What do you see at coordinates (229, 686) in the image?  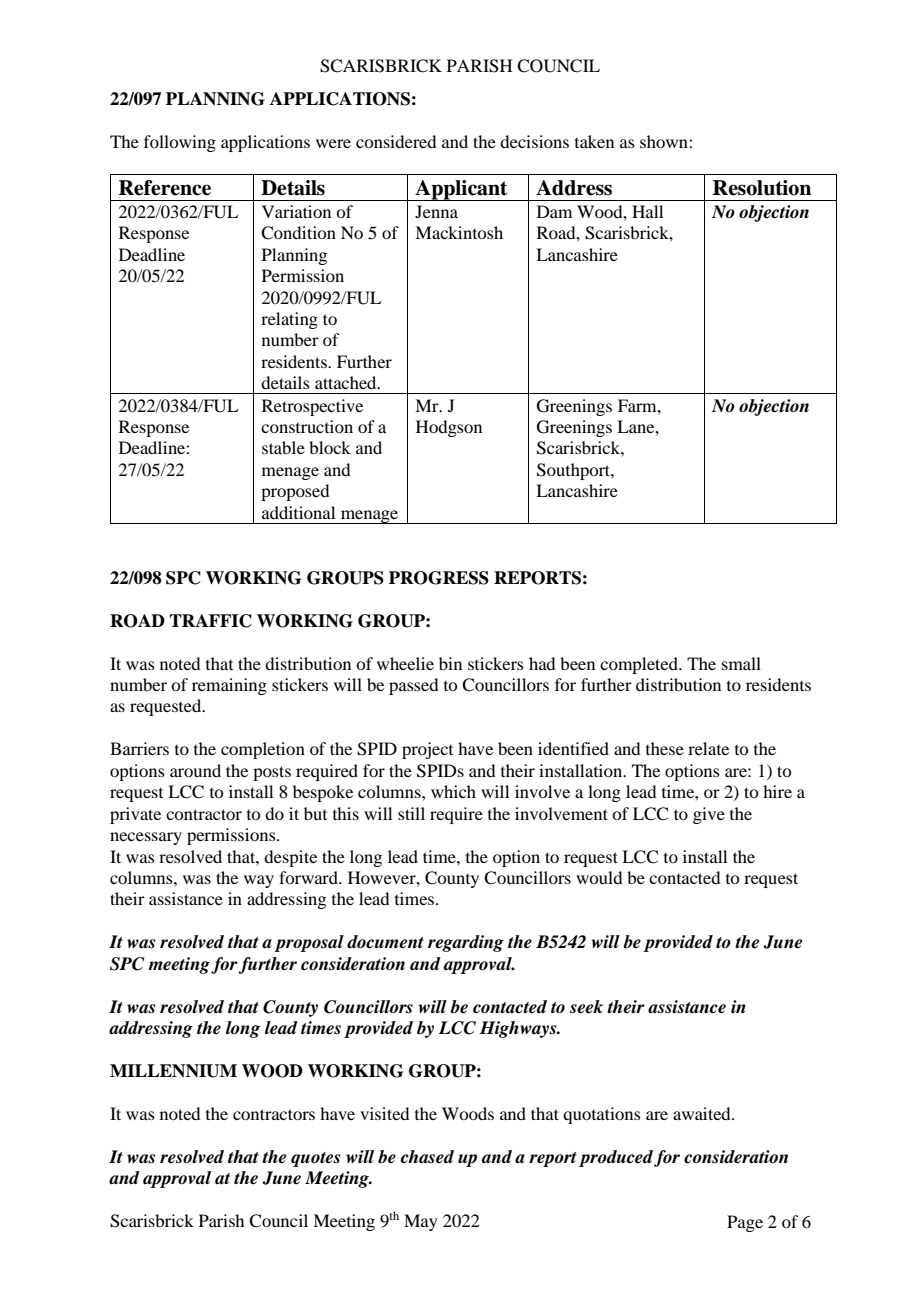 I see `remaining` at bounding box center [229, 686].
